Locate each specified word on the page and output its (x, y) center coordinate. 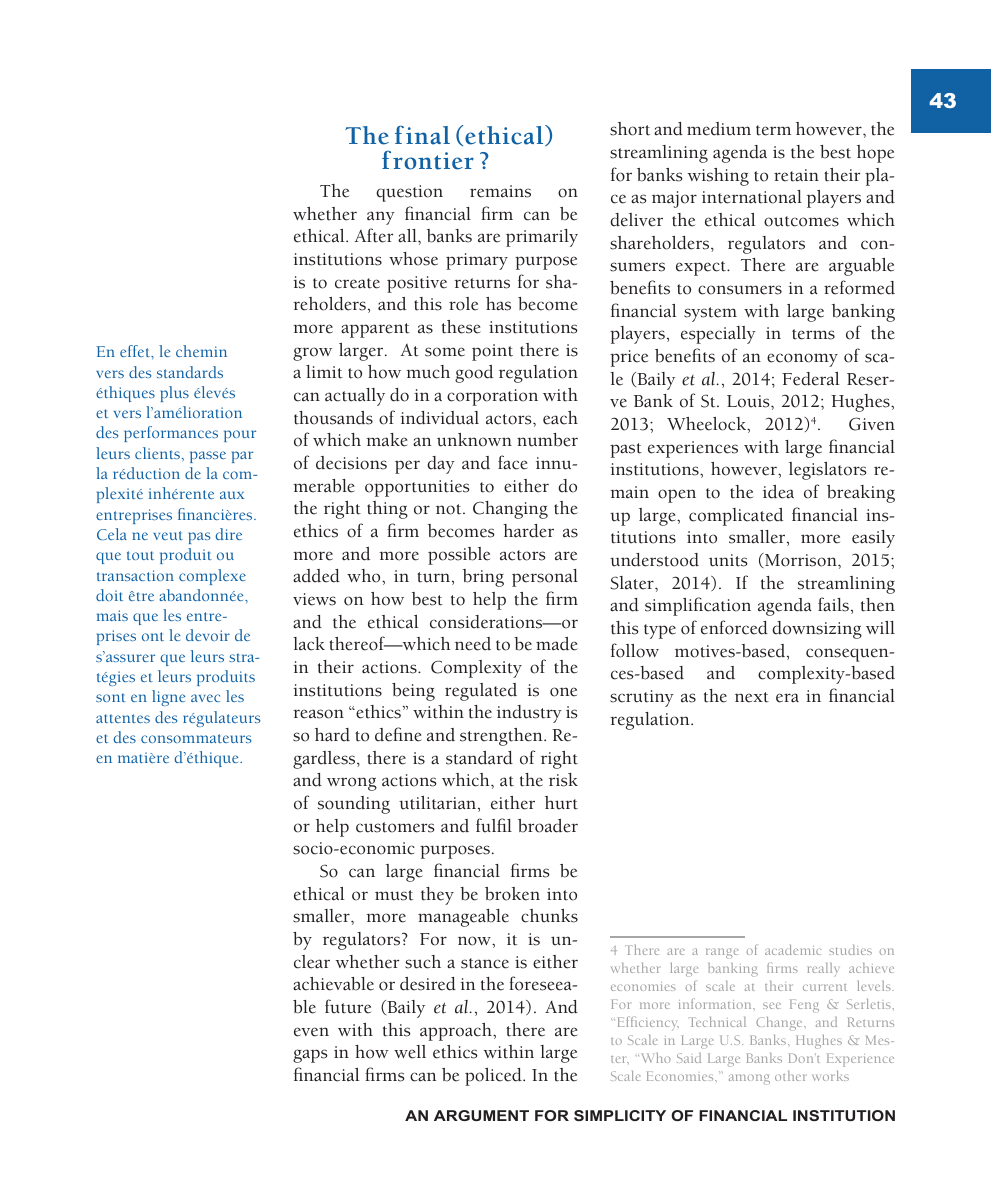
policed (494, 1077)
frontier (428, 160)
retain (796, 175)
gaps (310, 1056)
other (791, 1076)
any (381, 218)
